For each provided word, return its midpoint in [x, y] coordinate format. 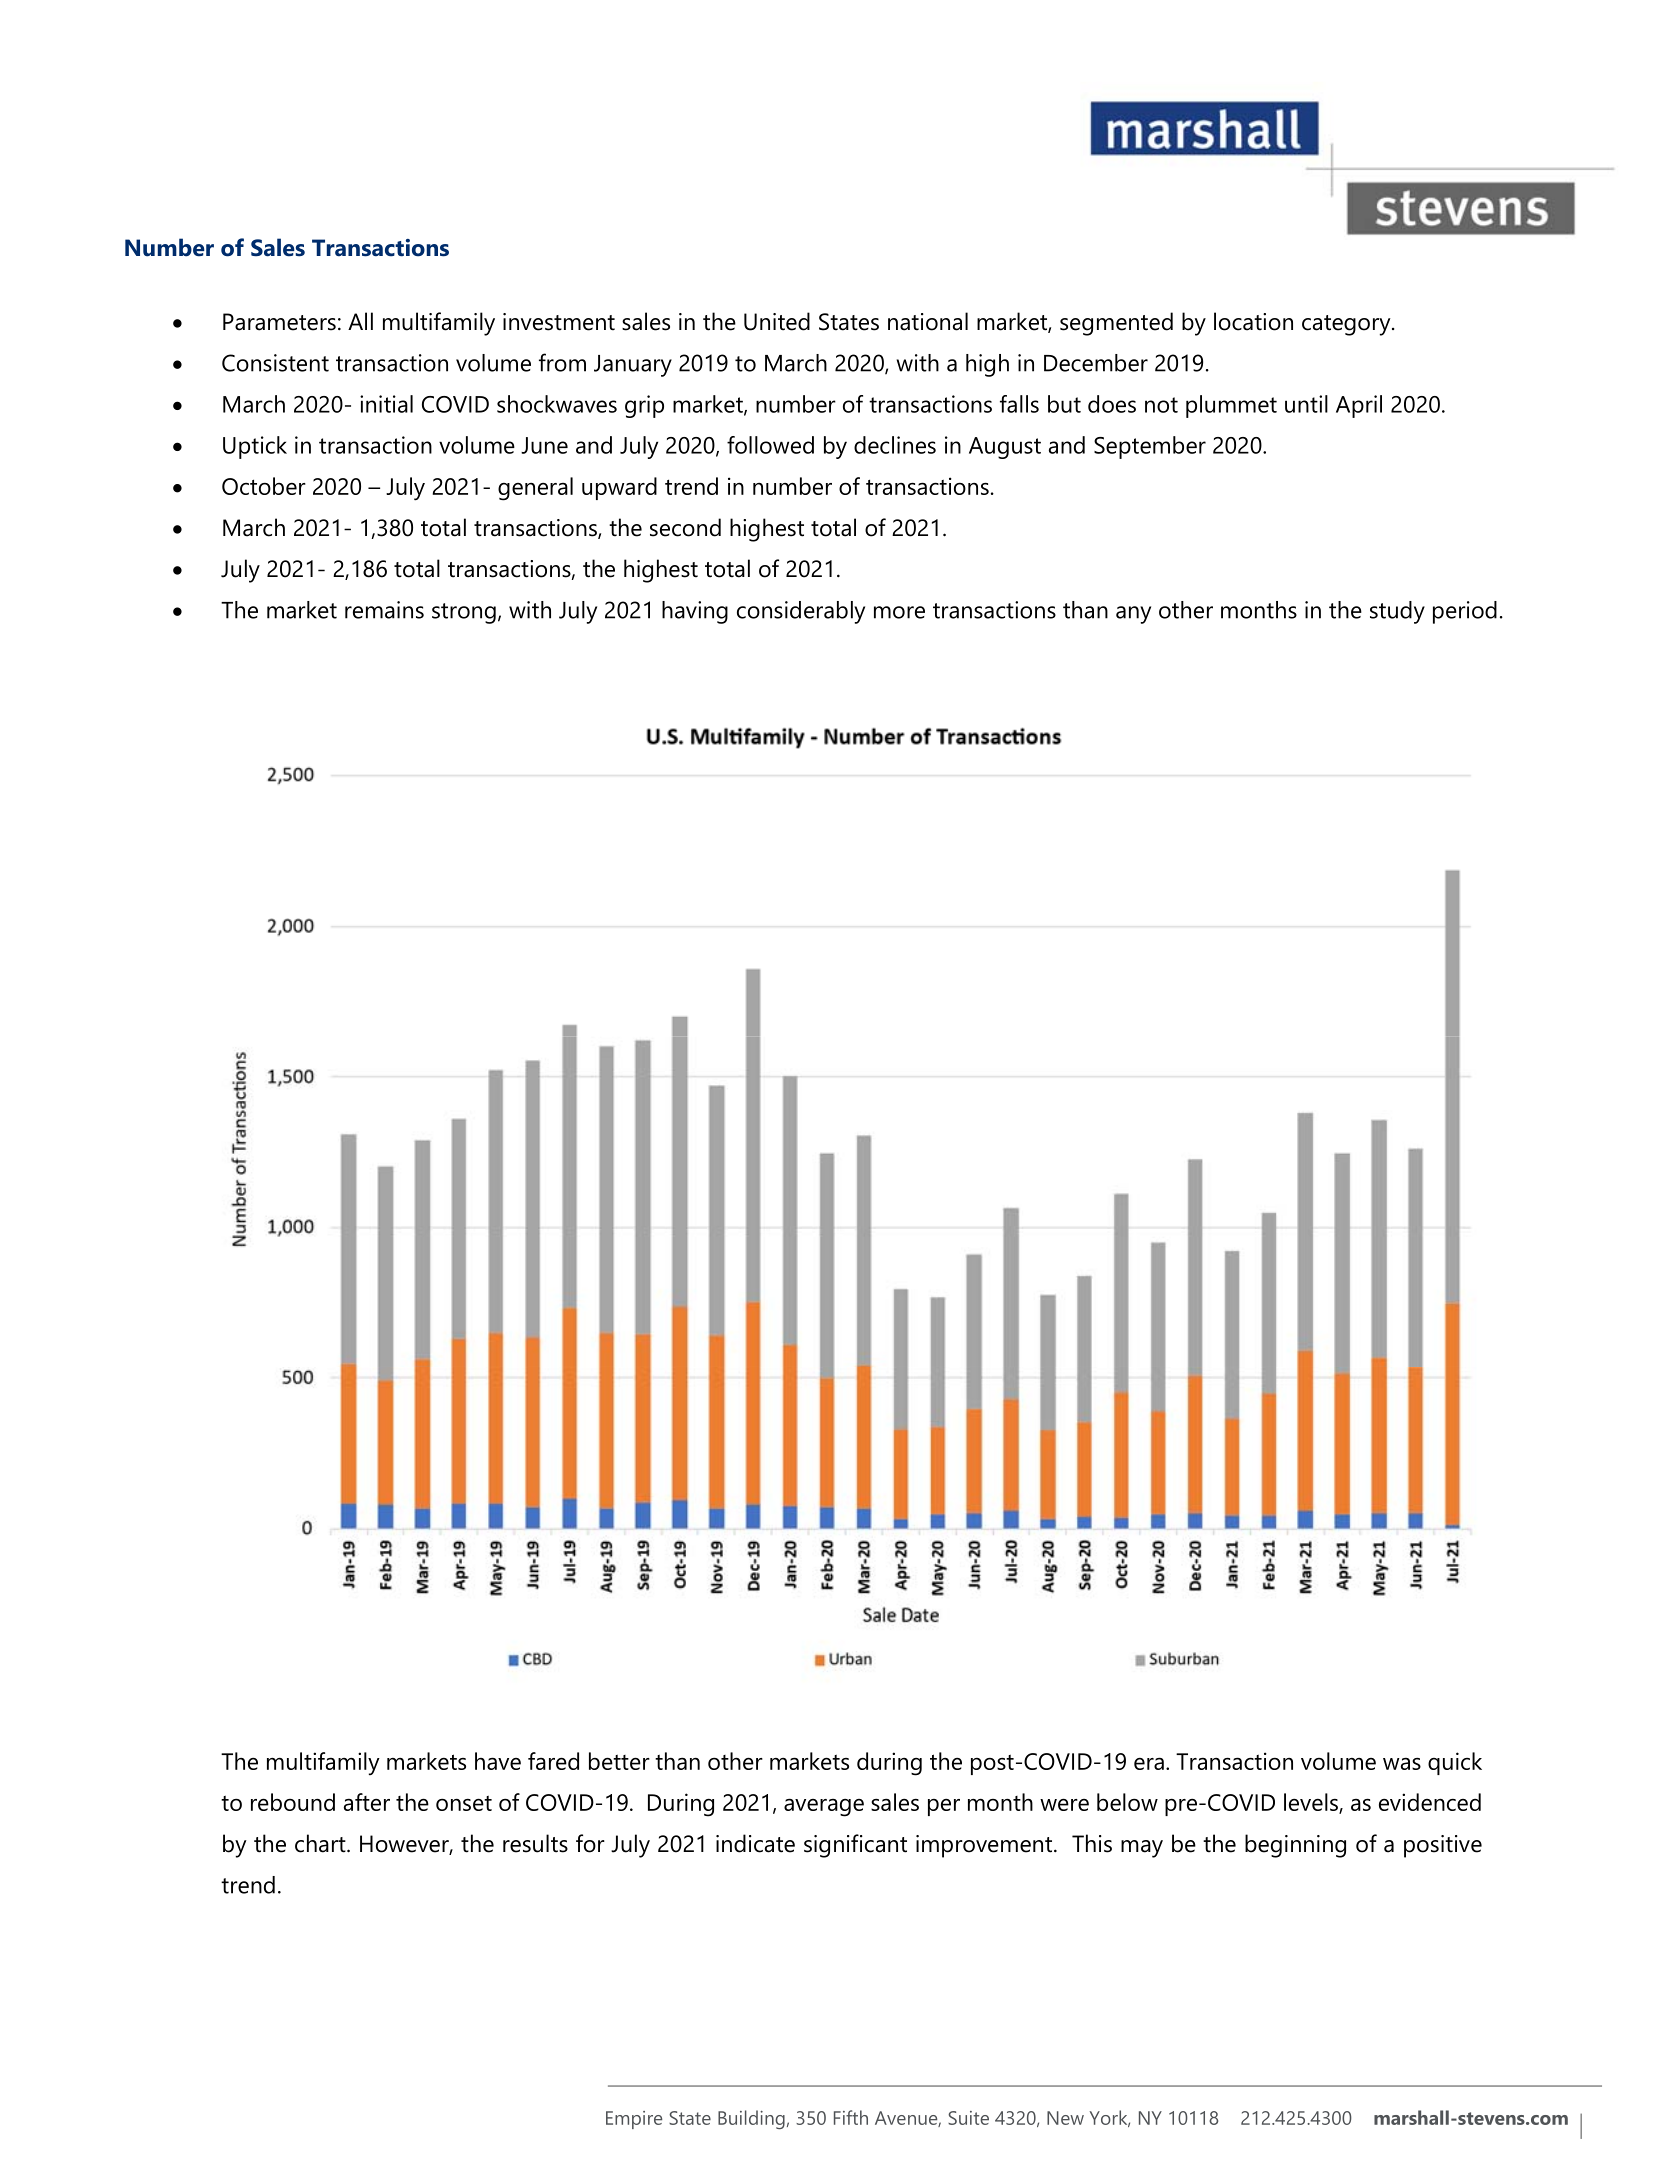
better [619, 1761]
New [1065, 2118]
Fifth [851, 2117]
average [824, 1807]
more [899, 612]
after [367, 1802]
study [1397, 612]
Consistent [275, 363]
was [1402, 1763]
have [498, 1761]
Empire [634, 2120]
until [1306, 404]
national [928, 321]
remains [384, 610]
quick [1455, 1763]
